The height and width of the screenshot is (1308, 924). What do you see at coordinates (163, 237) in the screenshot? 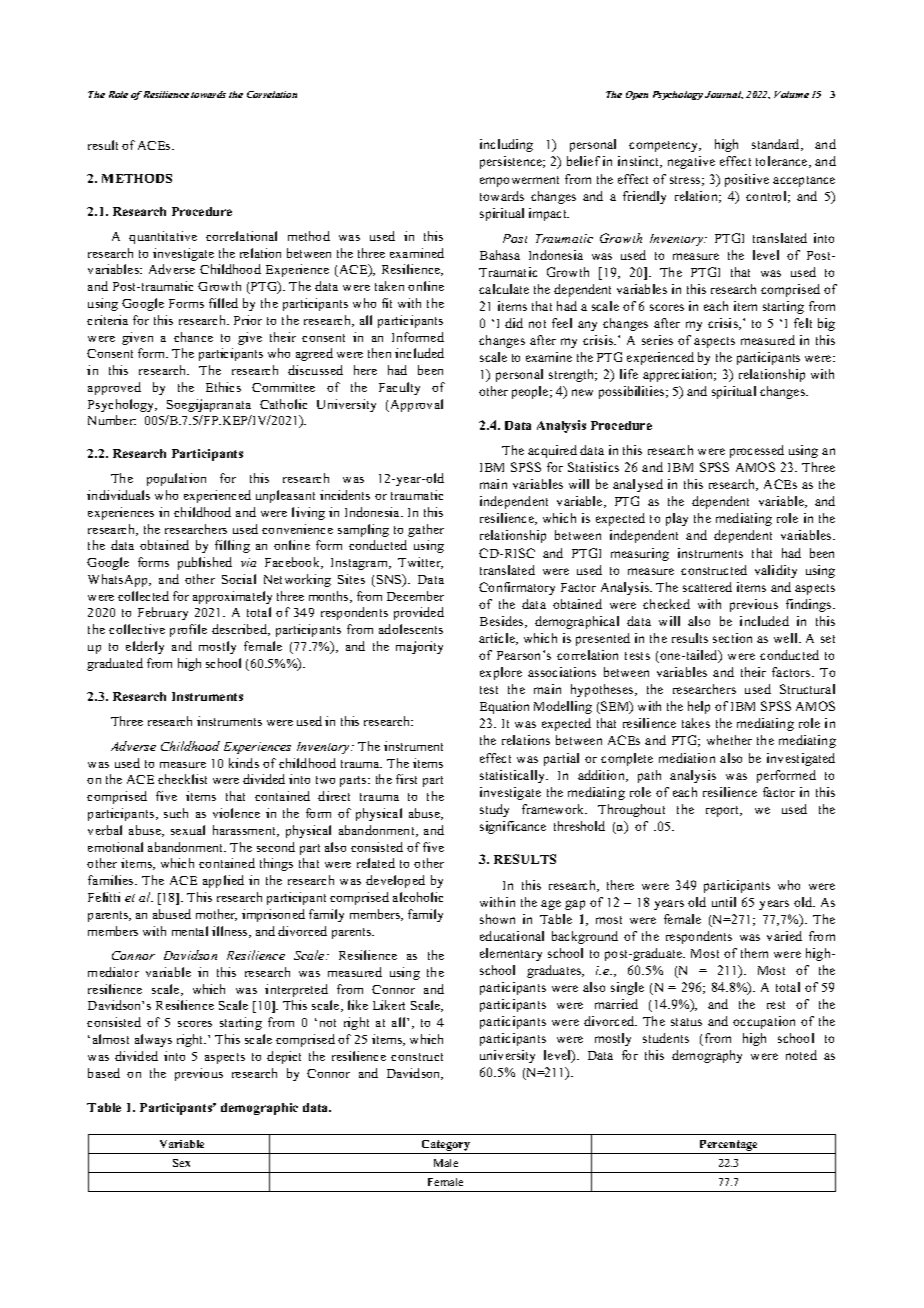
I see `quantitative` at bounding box center [163, 237].
